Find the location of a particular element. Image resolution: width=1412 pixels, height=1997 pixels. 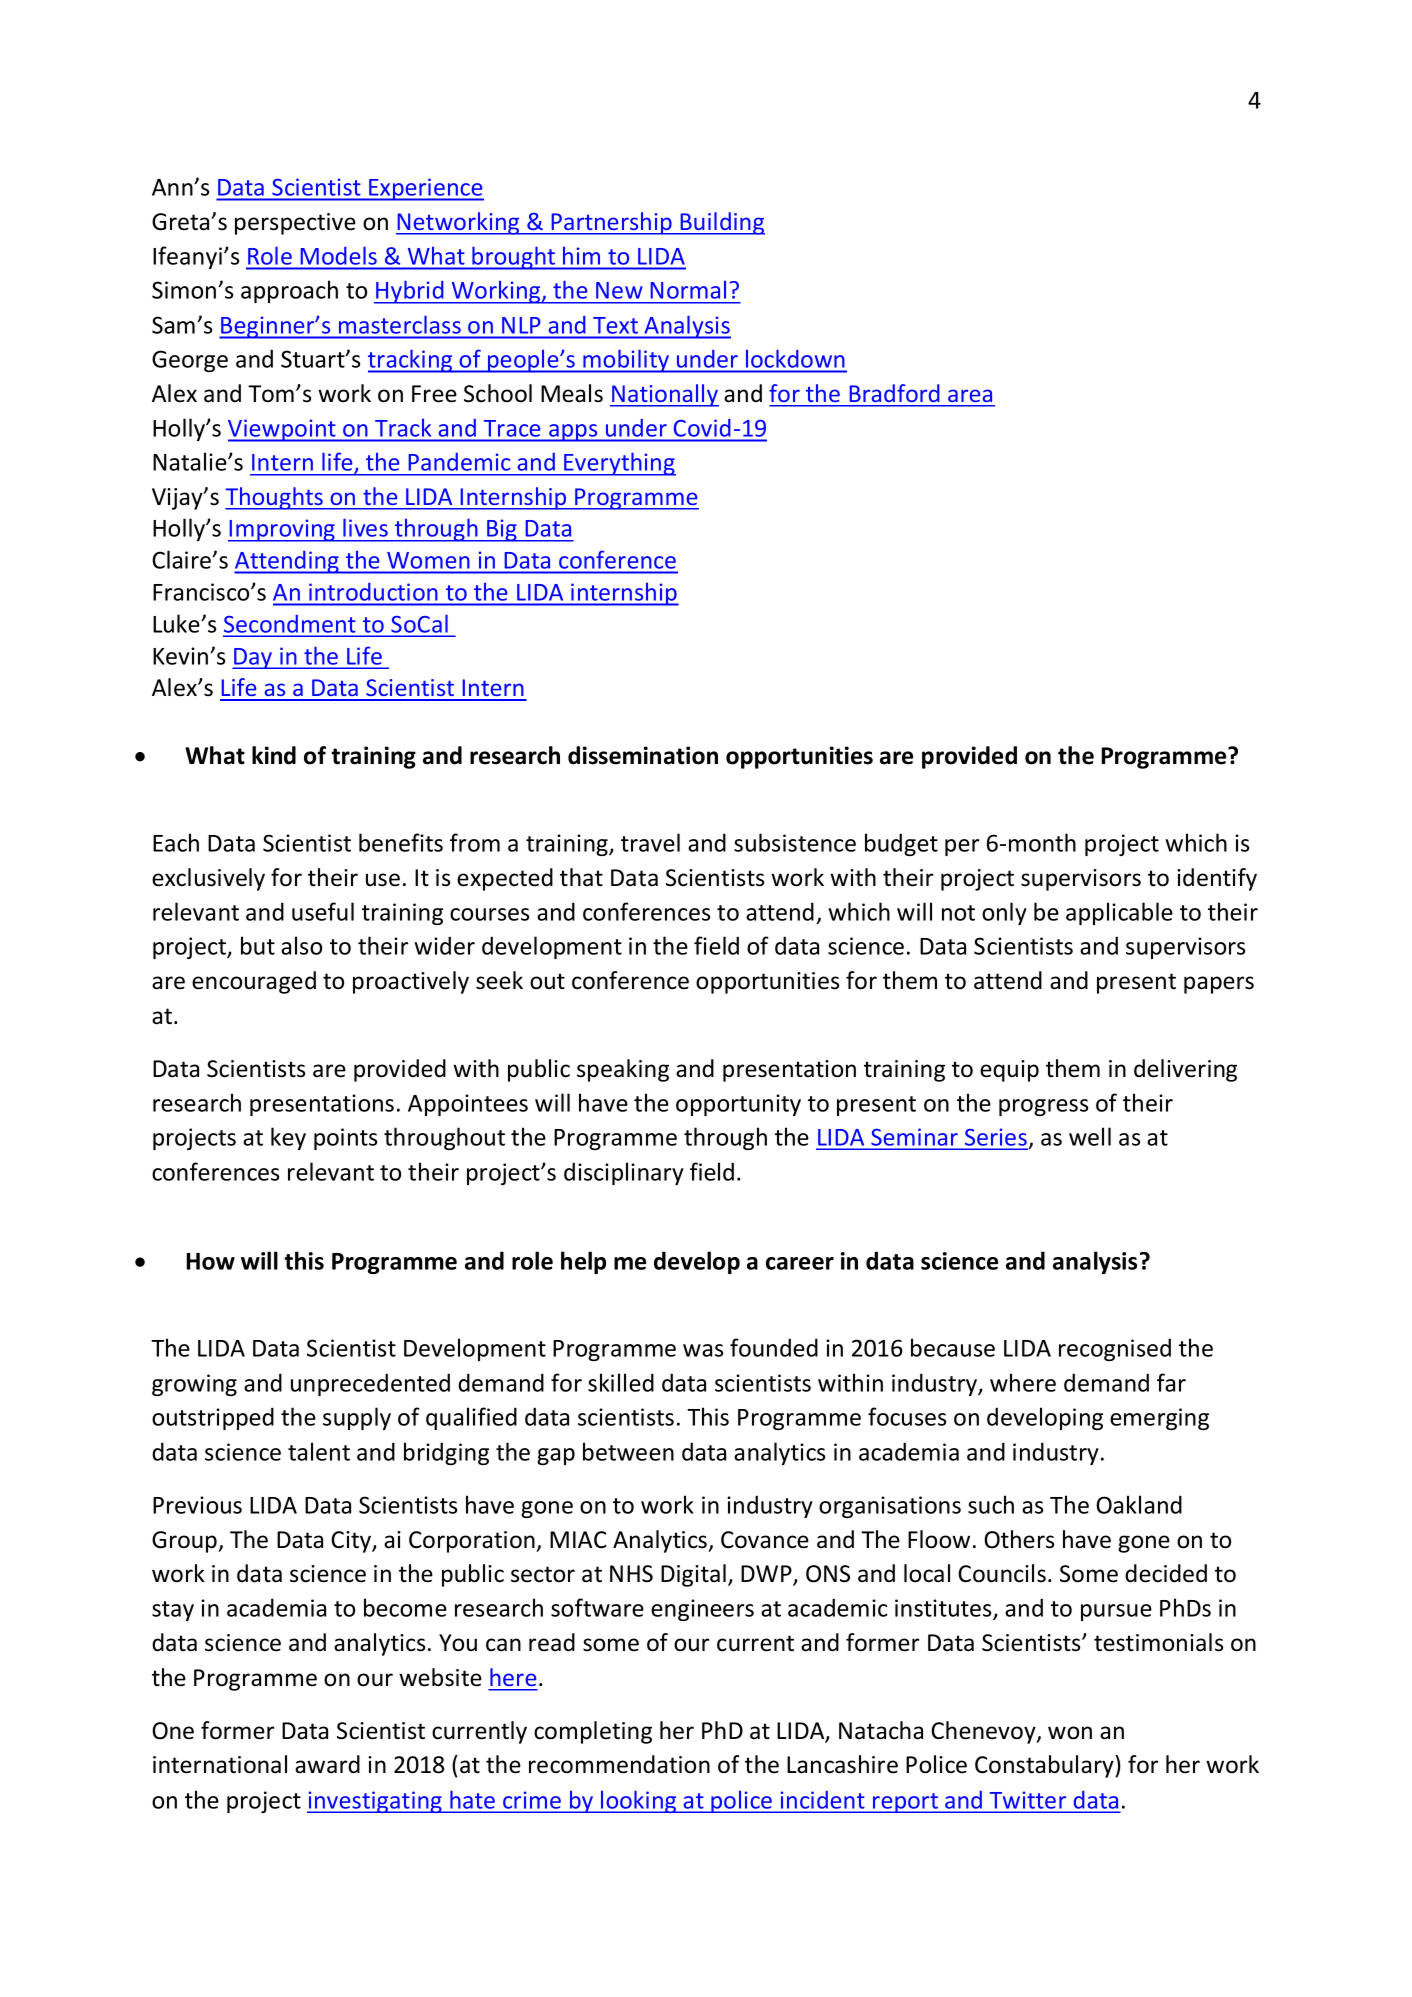

well is located at coordinates (1090, 1136).
